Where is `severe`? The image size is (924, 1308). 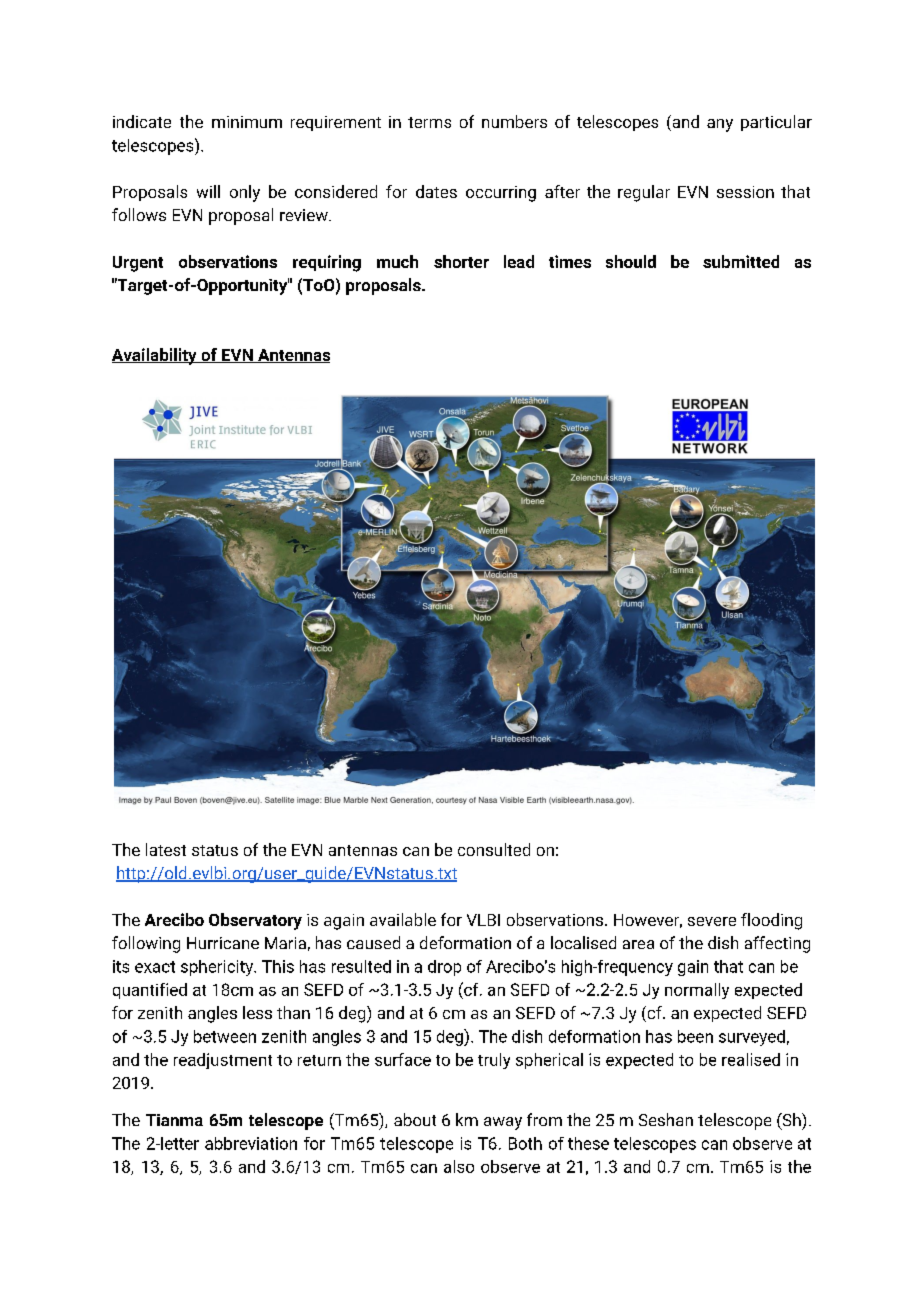 severe is located at coordinates (712, 921).
